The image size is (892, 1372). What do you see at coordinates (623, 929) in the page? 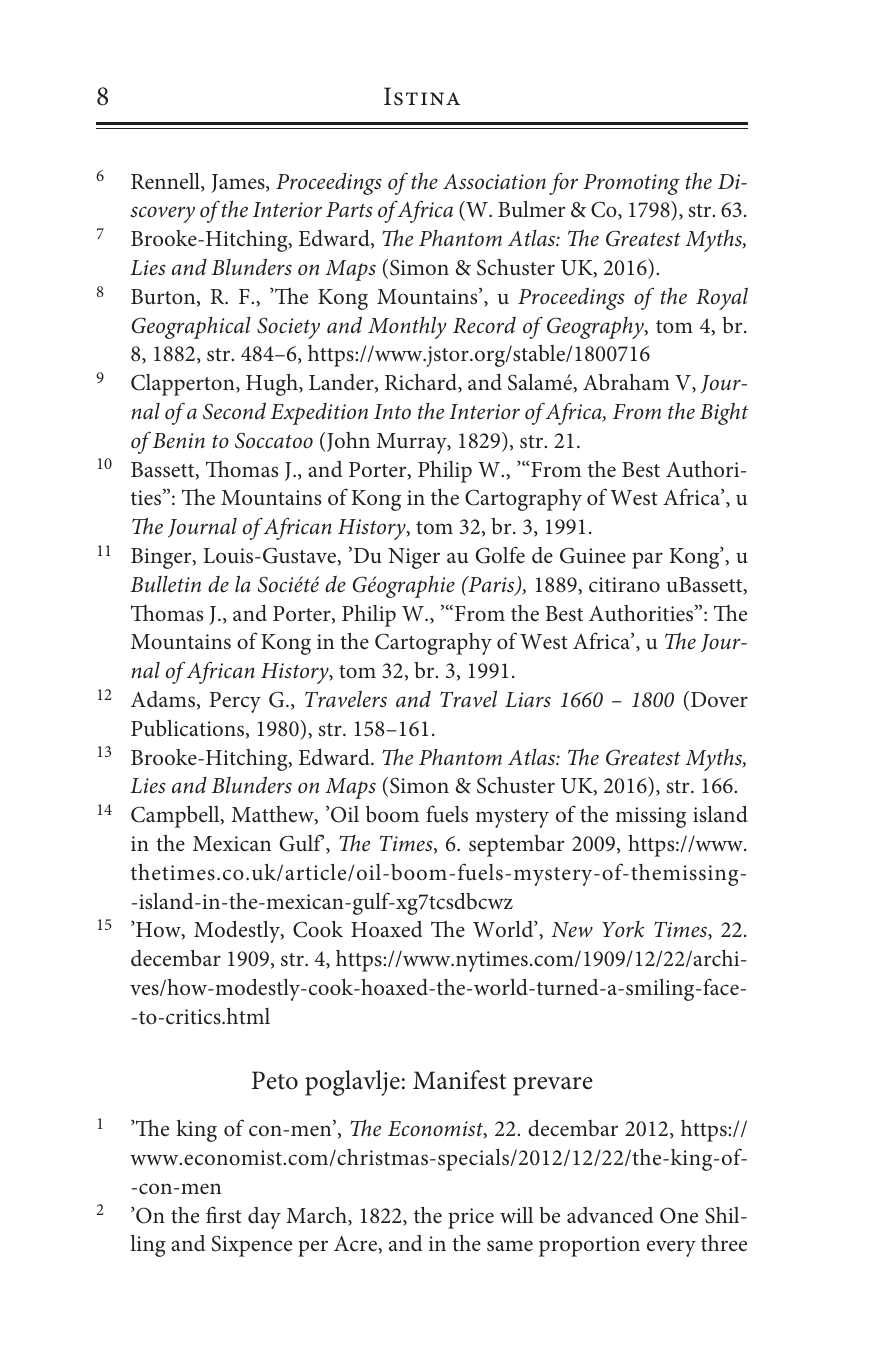
I see `York` at bounding box center [623, 929].
